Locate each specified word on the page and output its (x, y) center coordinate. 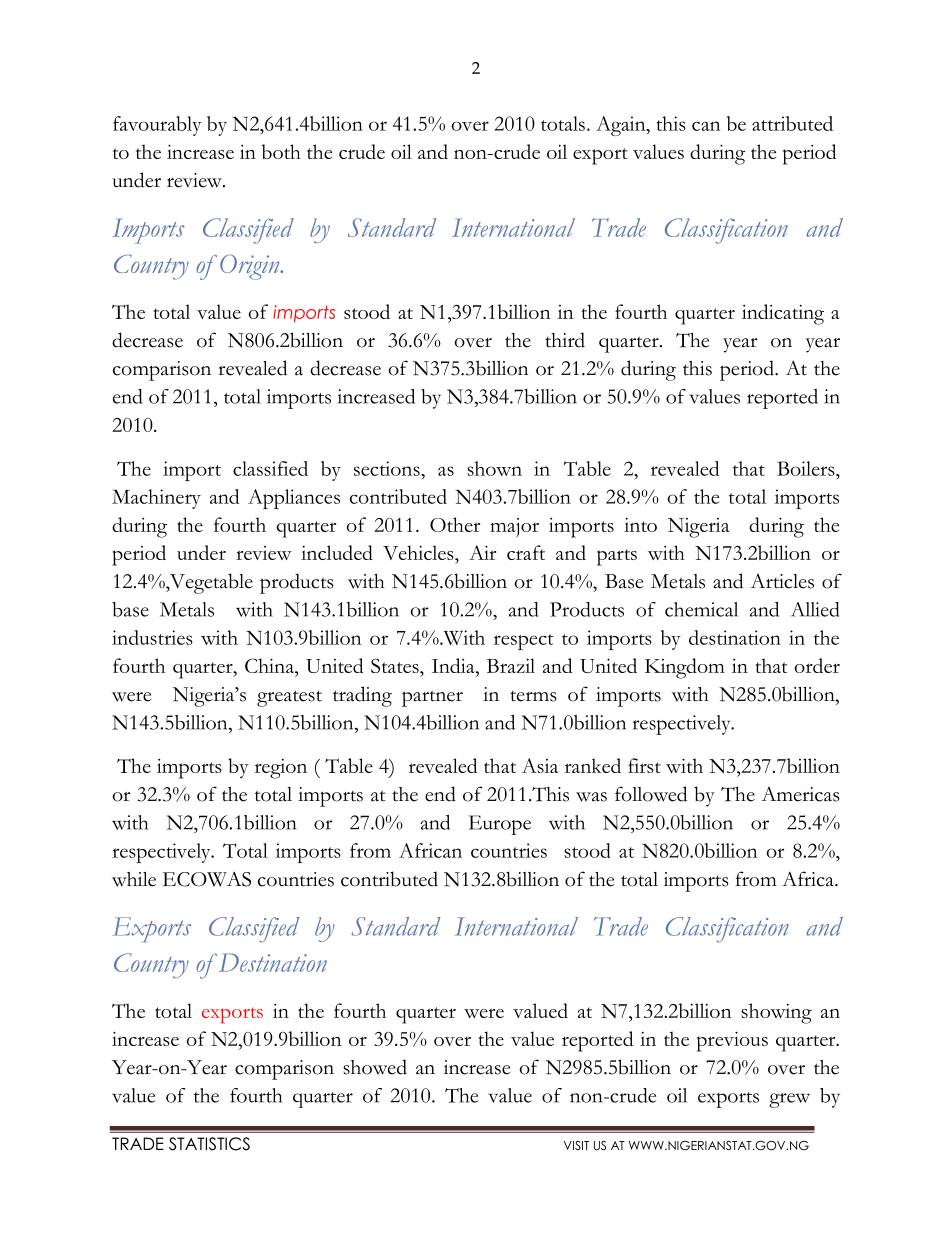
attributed (792, 123)
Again (622, 126)
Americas (800, 794)
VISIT (576, 1145)
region (281, 769)
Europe (500, 825)
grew (789, 1100)
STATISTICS (209, 1144)
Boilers (807, 468)
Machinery (156, 499)
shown (494, 468)
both (281, 151)
